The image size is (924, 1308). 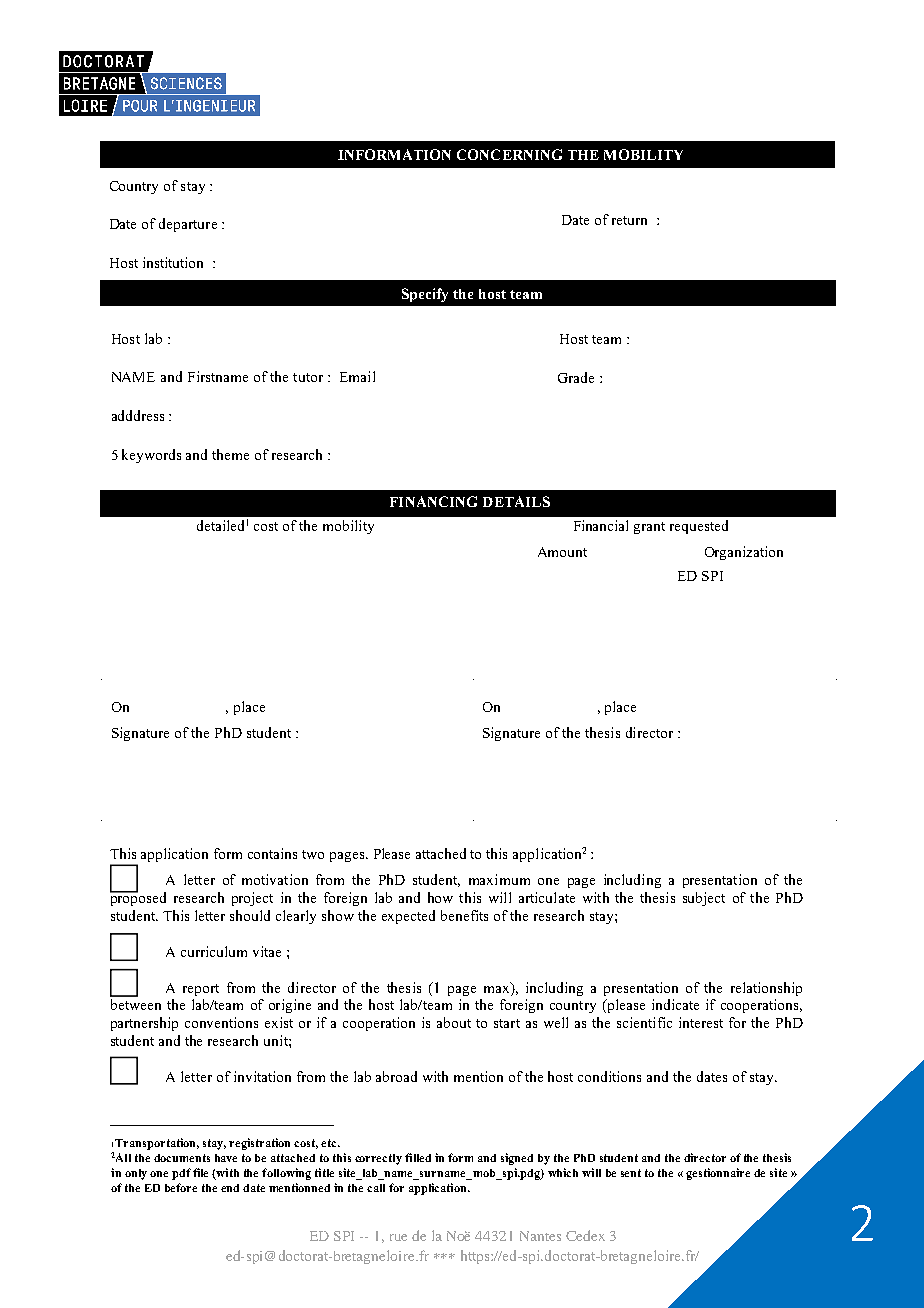 What do you see at coordinates (509, 154) in the document?
I see `CONCERNING` at bounding box center [509, 154].
